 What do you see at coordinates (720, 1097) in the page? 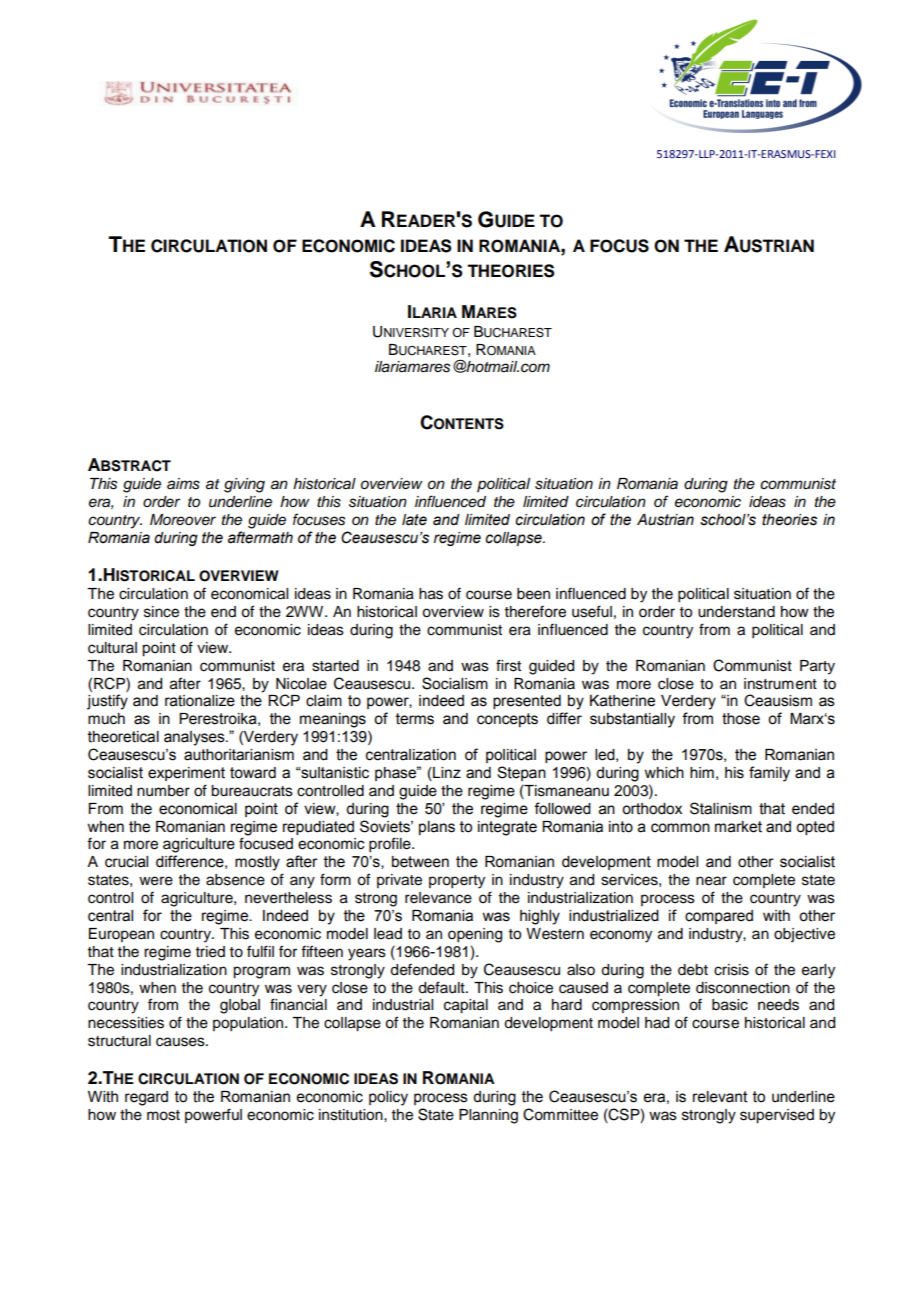
I see `relevant` at bounding box center [720, 1097].
